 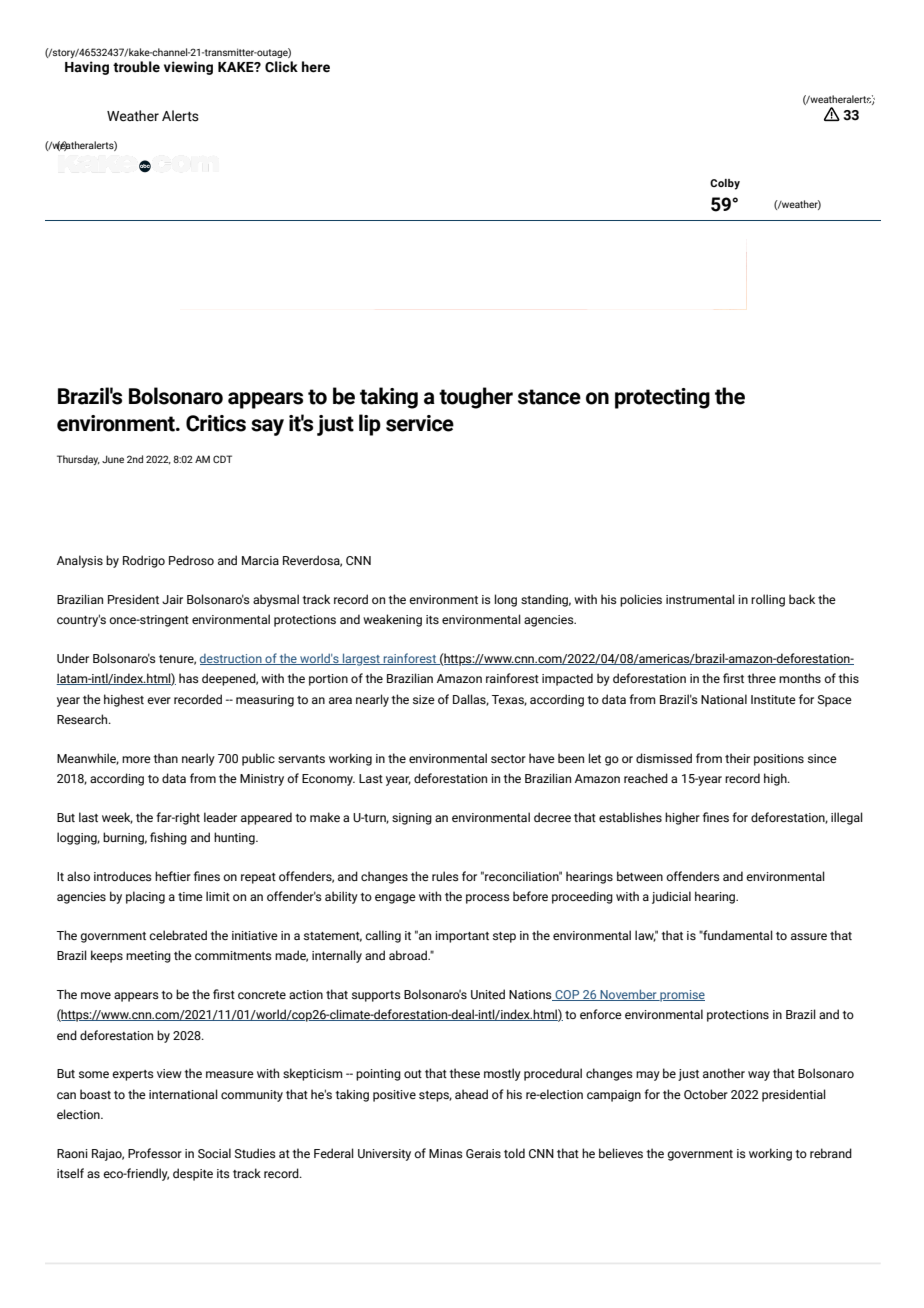 I want to click on assure, so click(x=809, y=936).
